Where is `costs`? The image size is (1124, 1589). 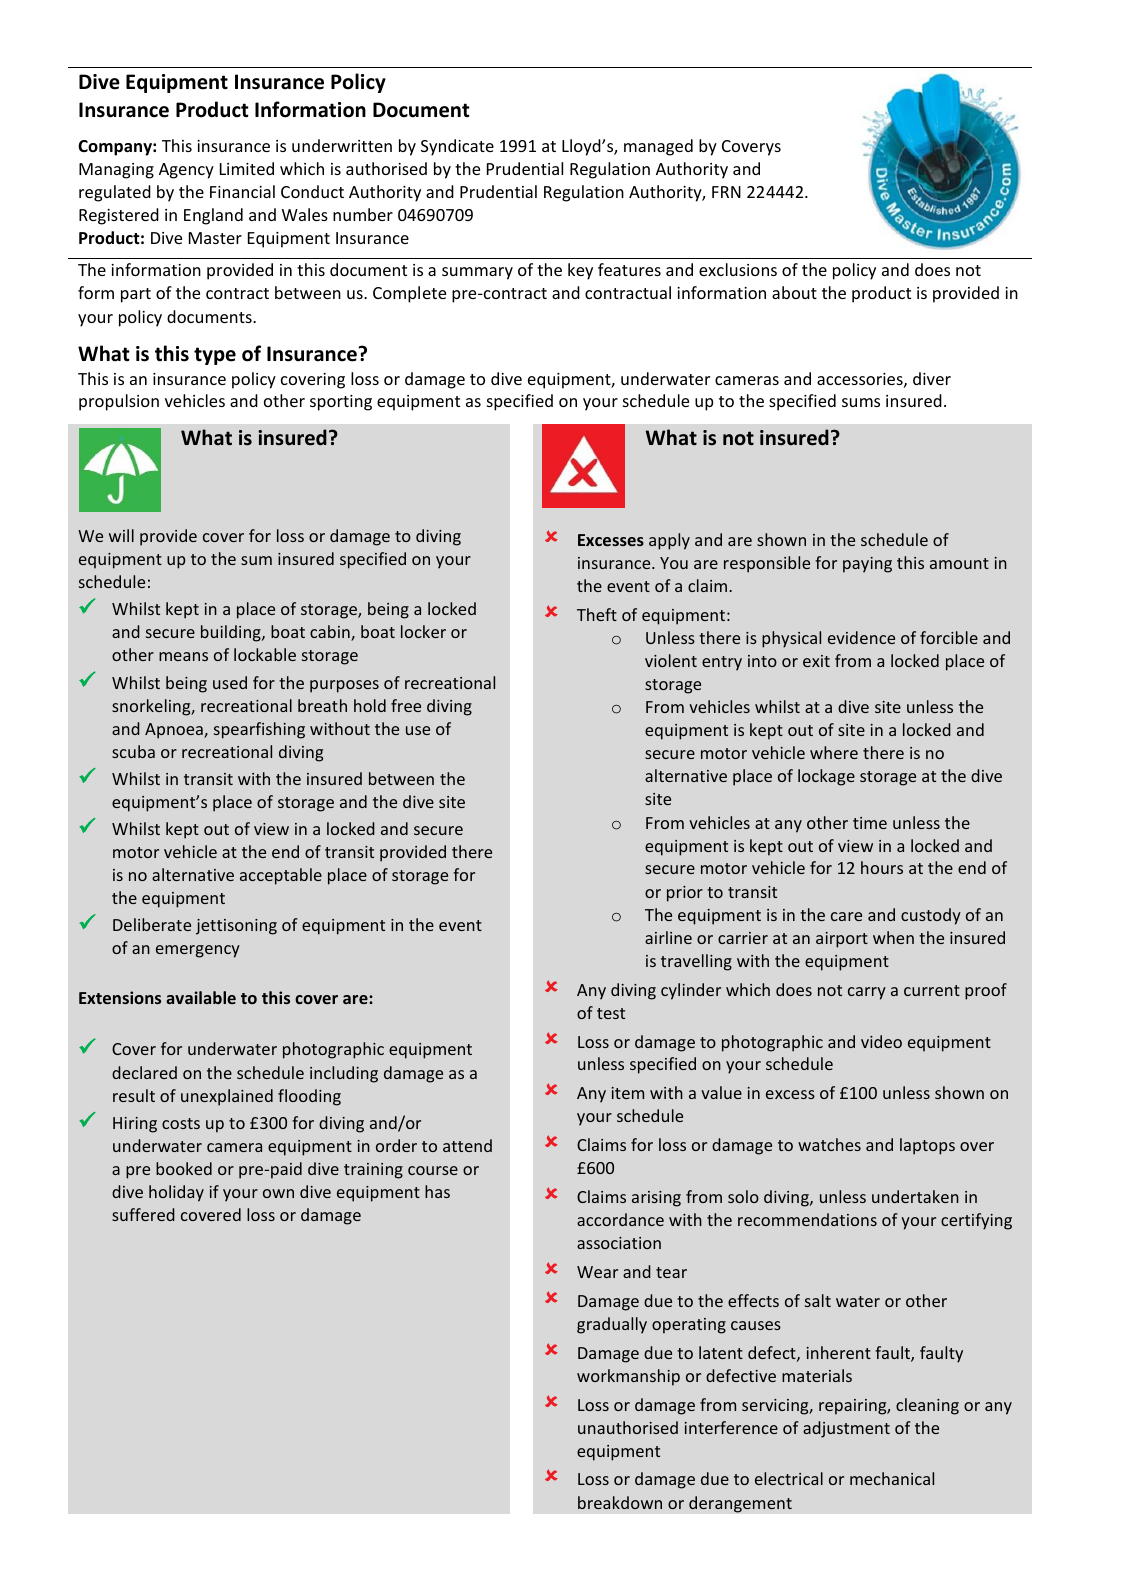
costs is located at coordinates (181, 1123).
